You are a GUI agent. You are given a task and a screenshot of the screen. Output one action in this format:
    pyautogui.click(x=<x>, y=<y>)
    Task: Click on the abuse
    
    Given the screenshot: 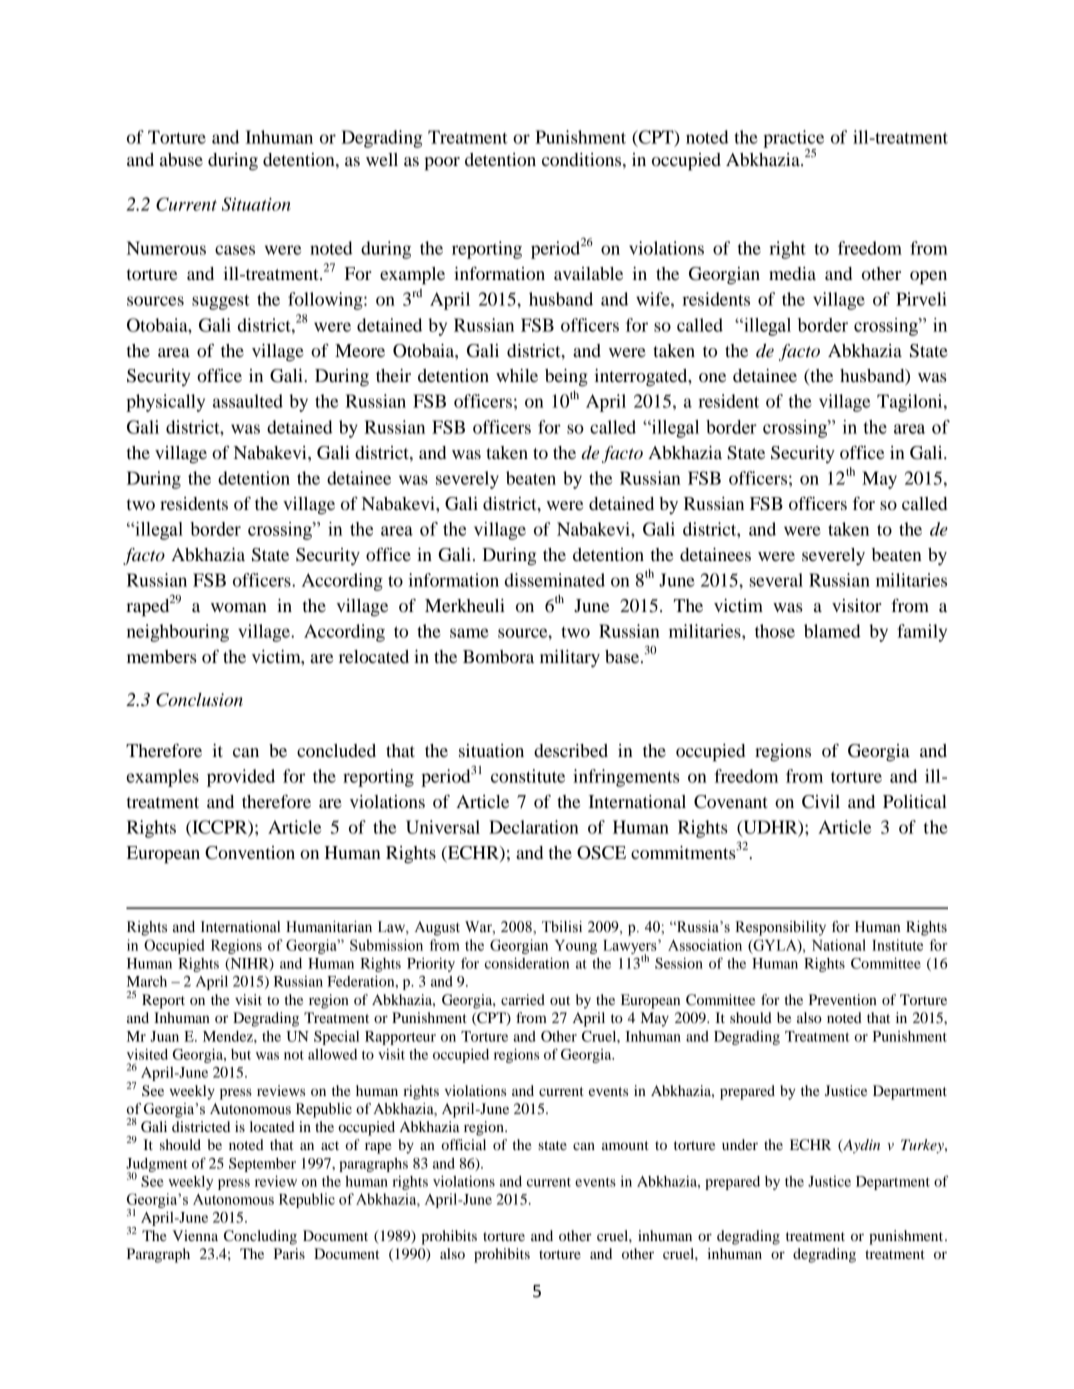 What is the action you would take?
    pyautogui.click(x=181, y=159)
